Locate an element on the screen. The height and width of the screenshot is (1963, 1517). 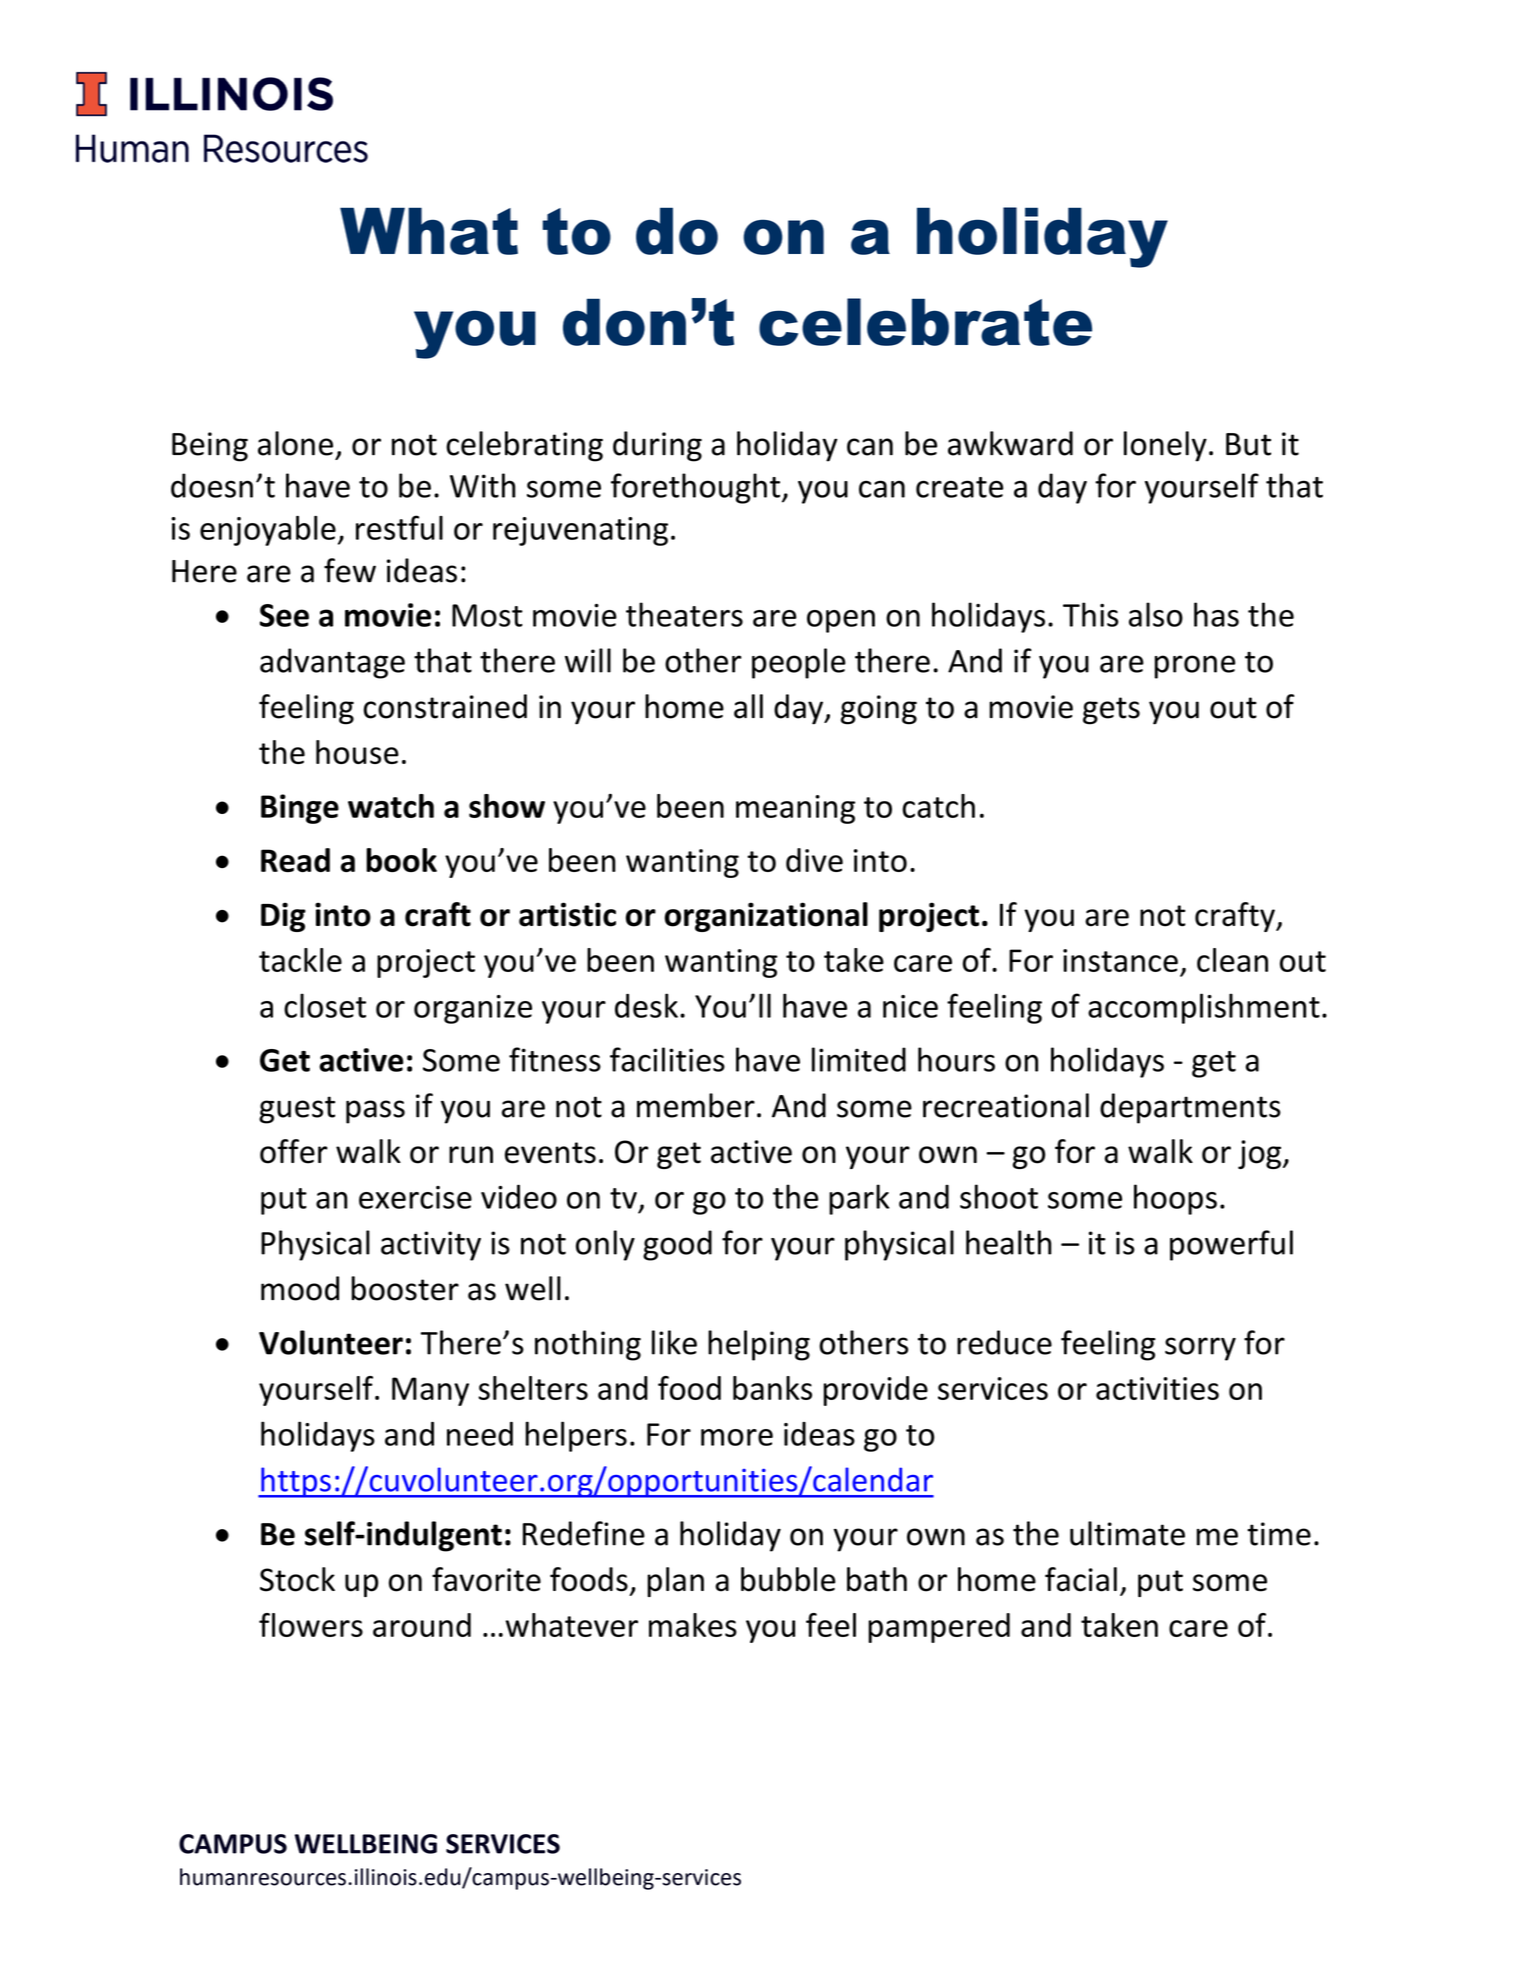
organizational is located at coordinates (766, 917).
